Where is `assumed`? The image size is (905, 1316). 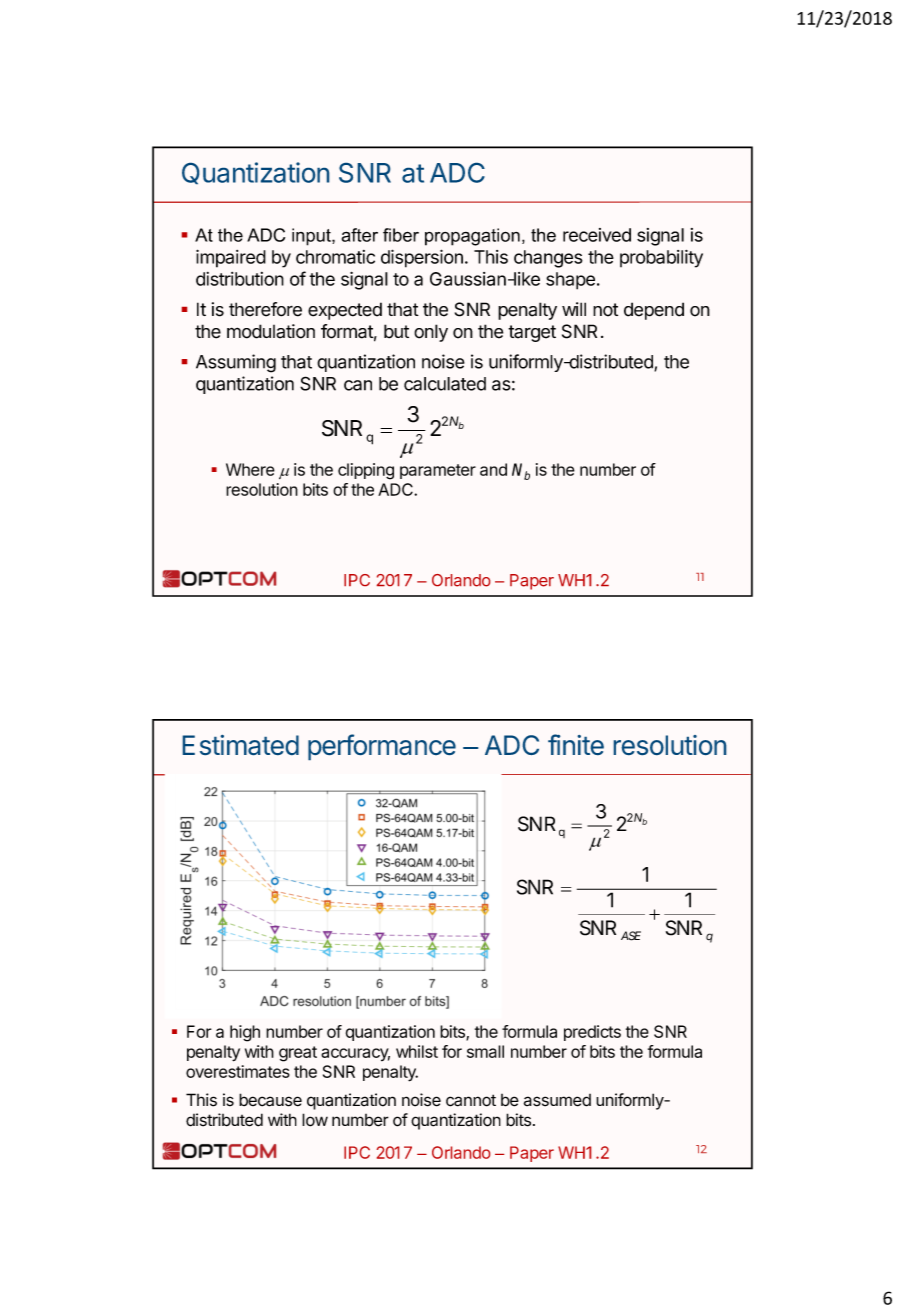
assumed is located at coordinates (557, 1100).
